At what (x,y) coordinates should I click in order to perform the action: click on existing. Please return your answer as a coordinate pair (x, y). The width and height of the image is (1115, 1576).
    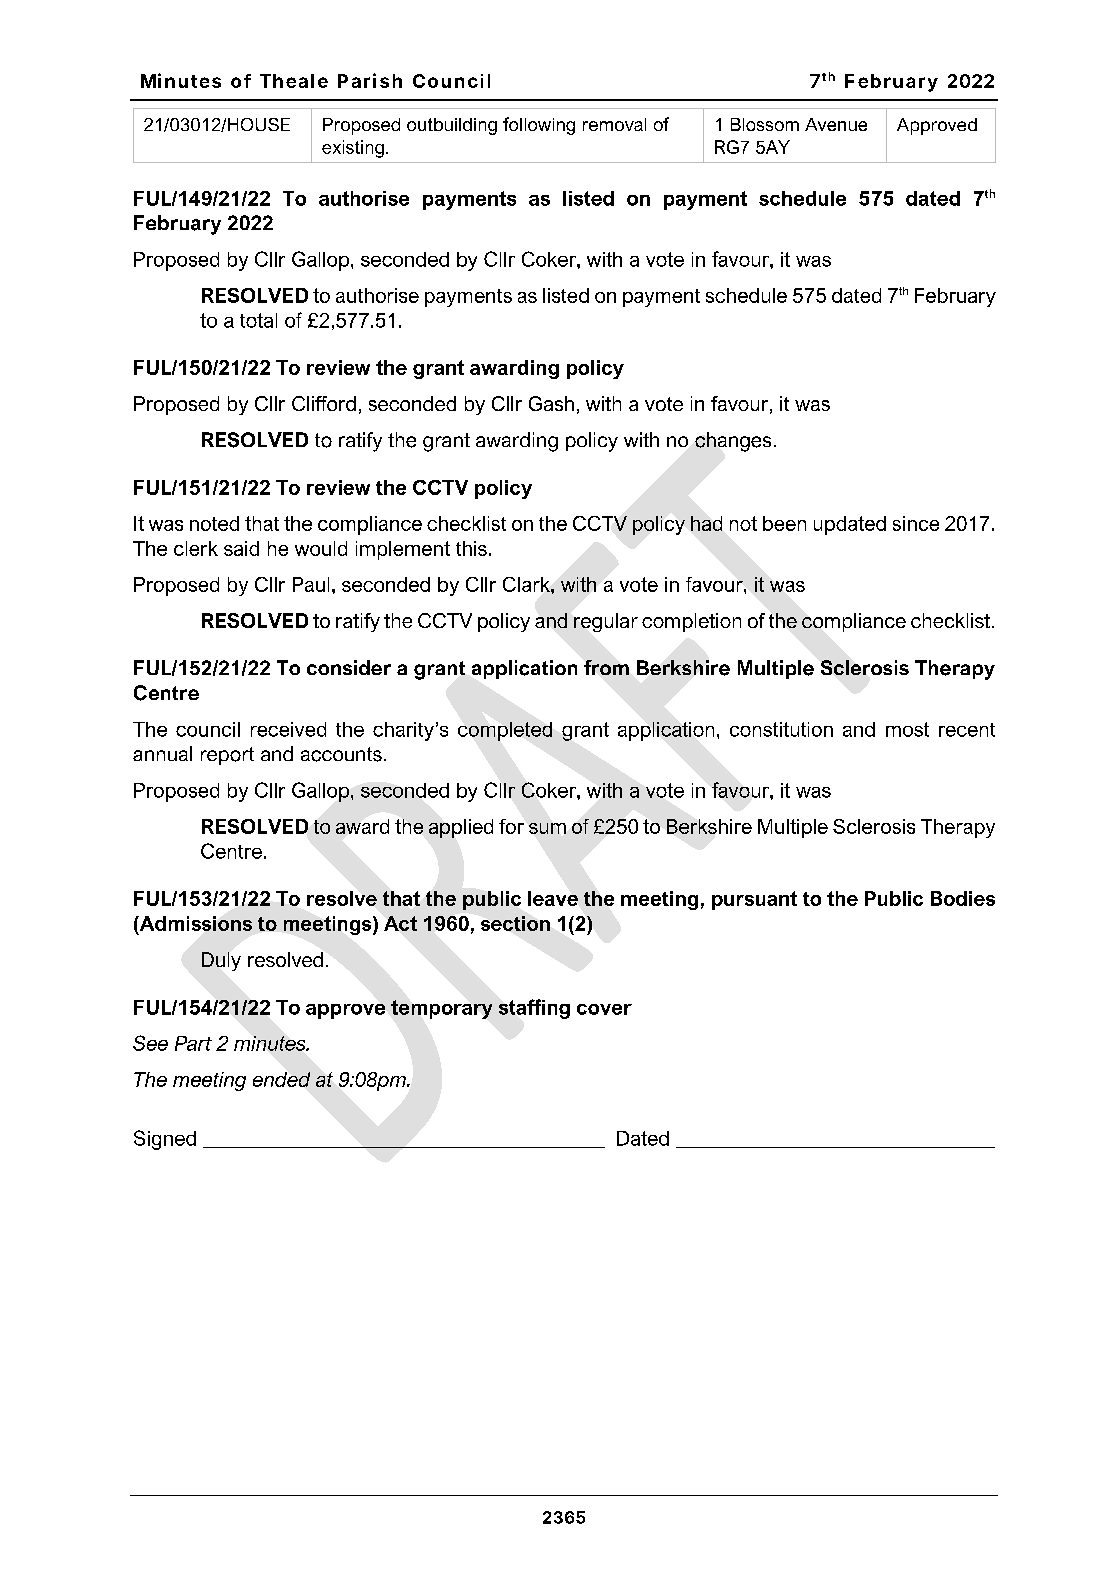
    Looking at the image, I should click on (353, 149).
